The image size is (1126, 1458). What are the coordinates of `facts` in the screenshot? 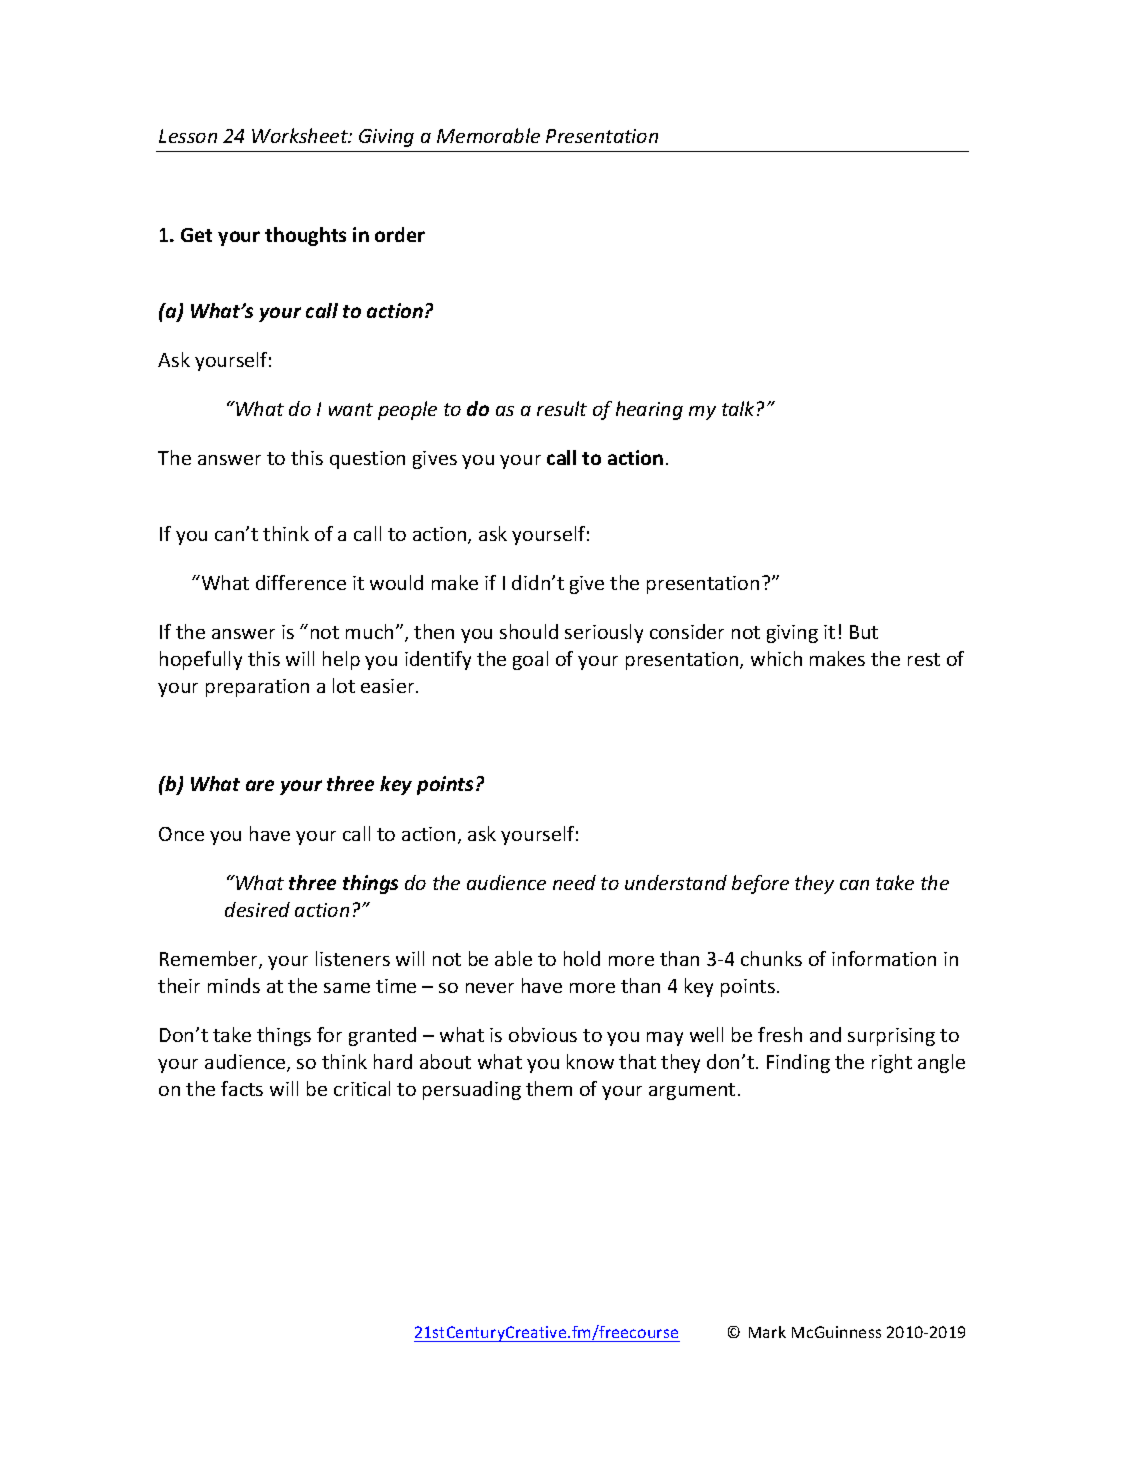 It's located at (242, 1088).
